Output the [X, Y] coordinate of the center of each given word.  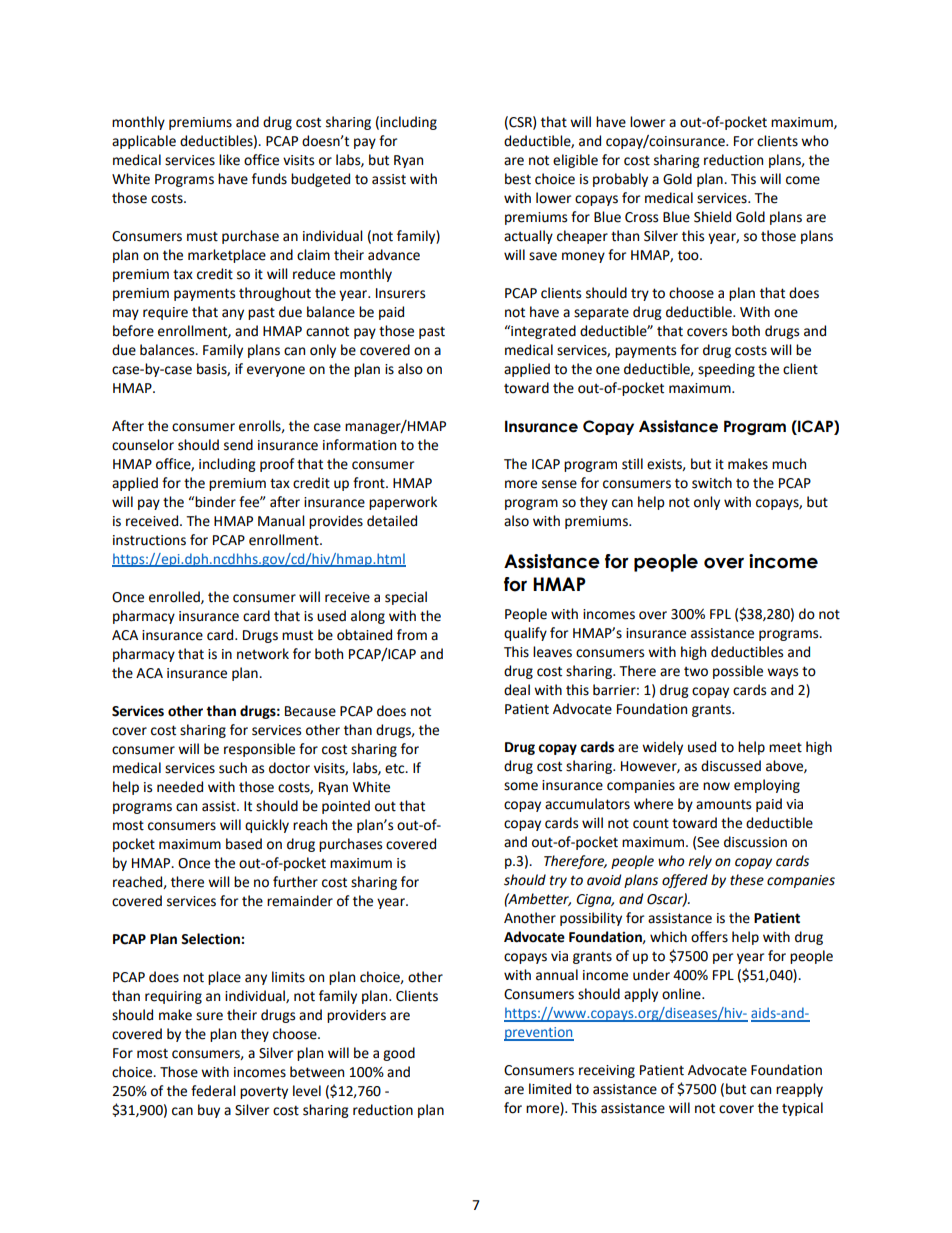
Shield [712, 217]
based [244, 844]
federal [213, 1091]
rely [700, 862]
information [359, 445]
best [518, 179]
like [229, 160]
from [412, 635]
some [521, 786]
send [238, 445]
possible [738, 672]
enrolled [175, 597]
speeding [726, 370]
